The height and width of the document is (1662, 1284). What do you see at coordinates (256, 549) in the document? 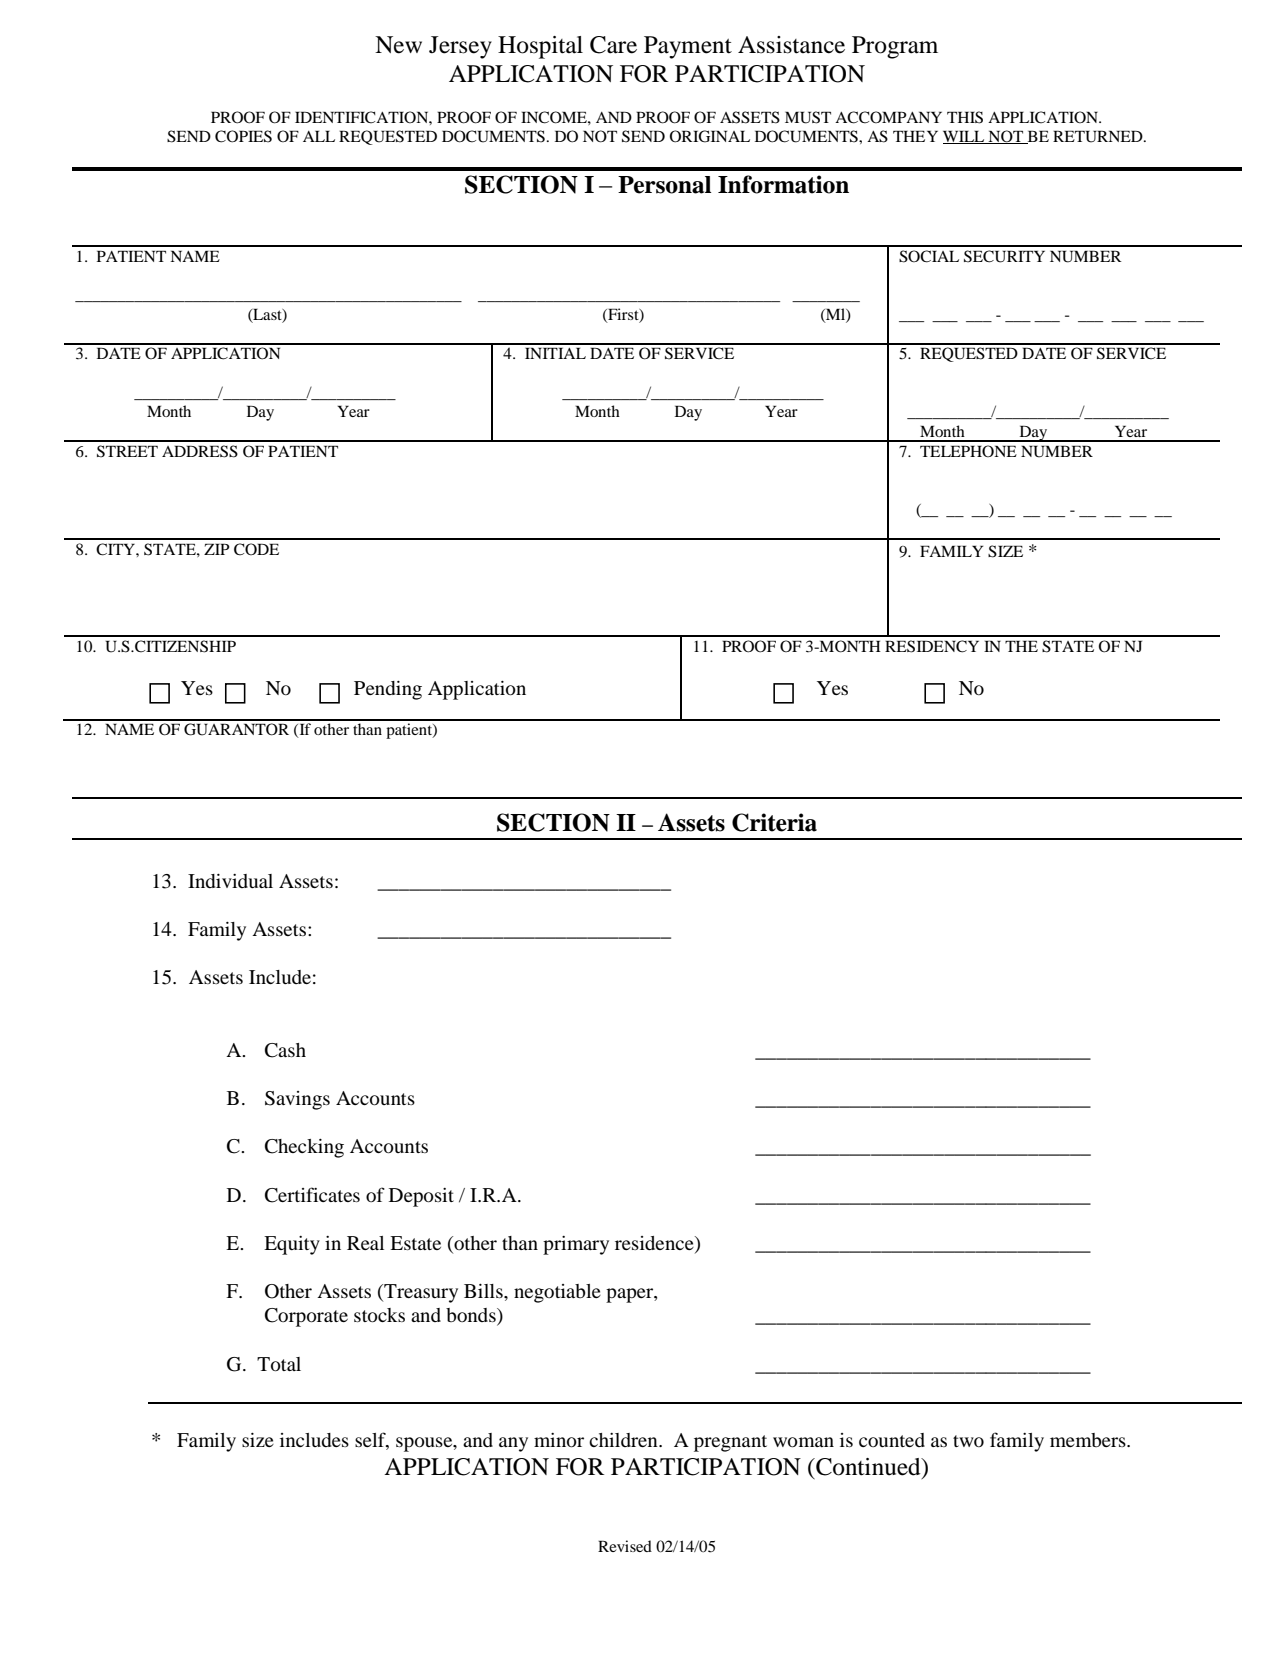
I see `CODE` at bounding box center [256, 549].
